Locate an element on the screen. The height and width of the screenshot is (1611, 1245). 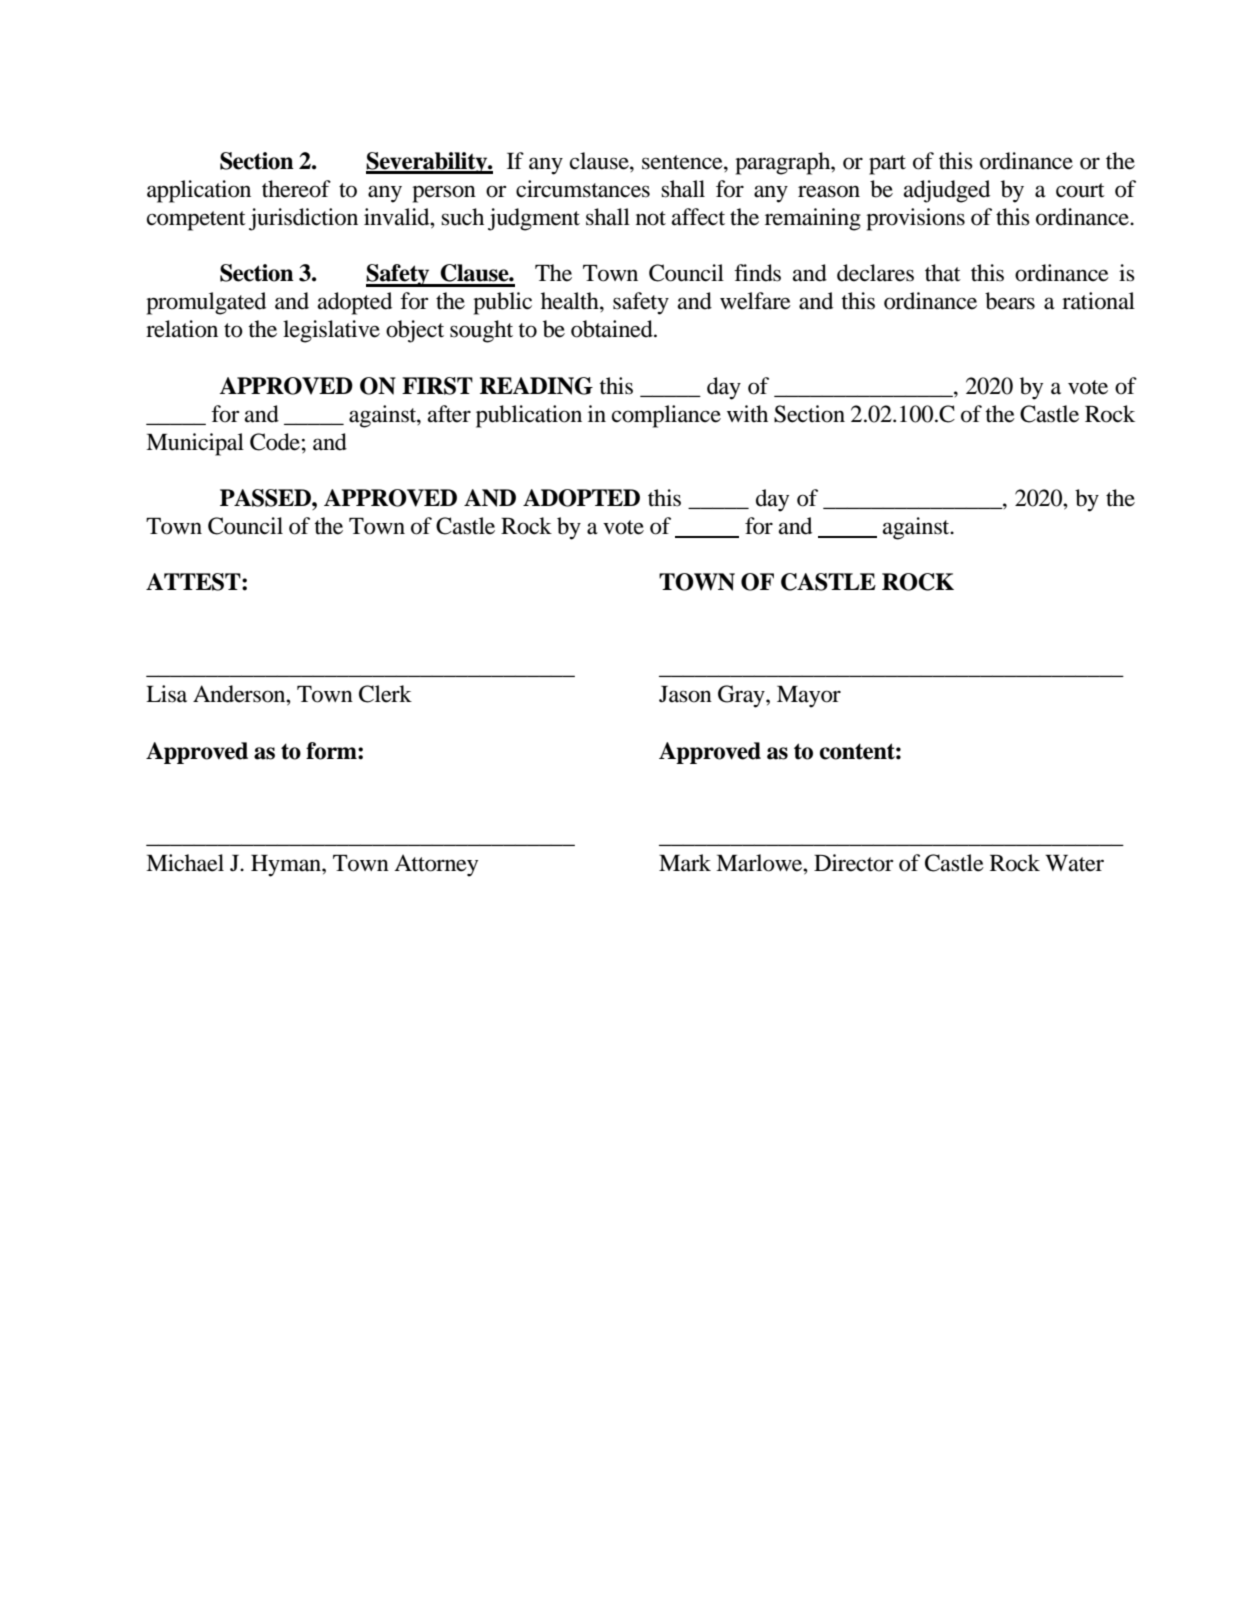
thereof is located at coordinates (296, 189).
